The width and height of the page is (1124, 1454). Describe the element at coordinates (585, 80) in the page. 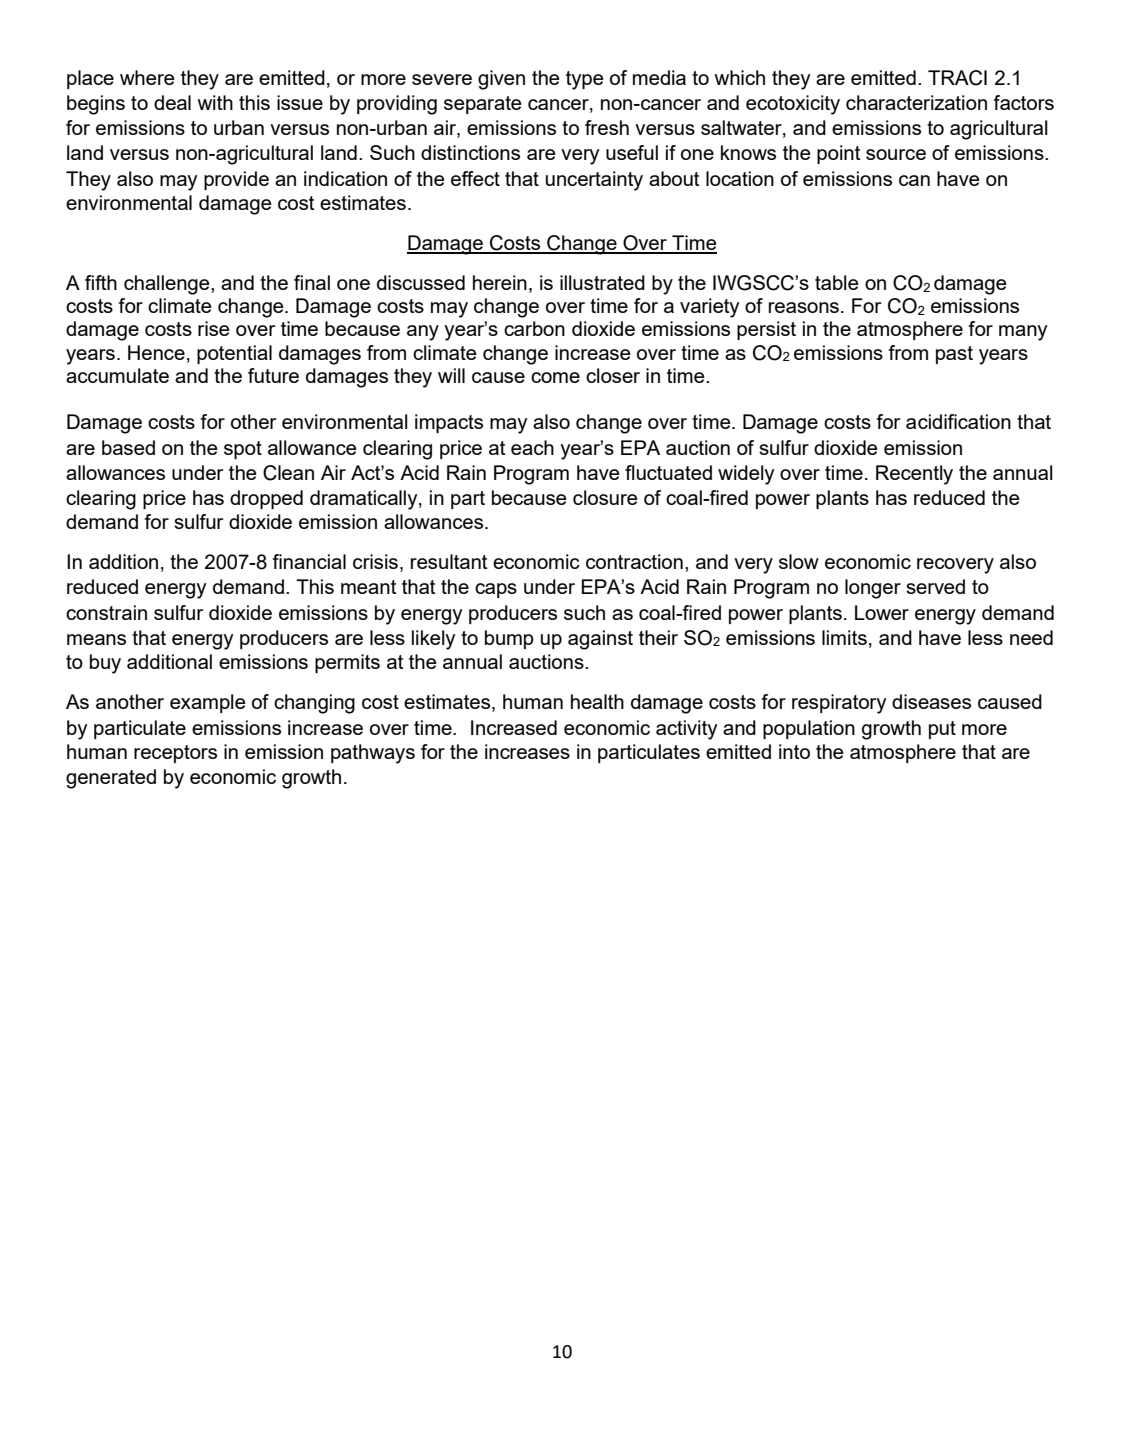

I see `type` at that location.
